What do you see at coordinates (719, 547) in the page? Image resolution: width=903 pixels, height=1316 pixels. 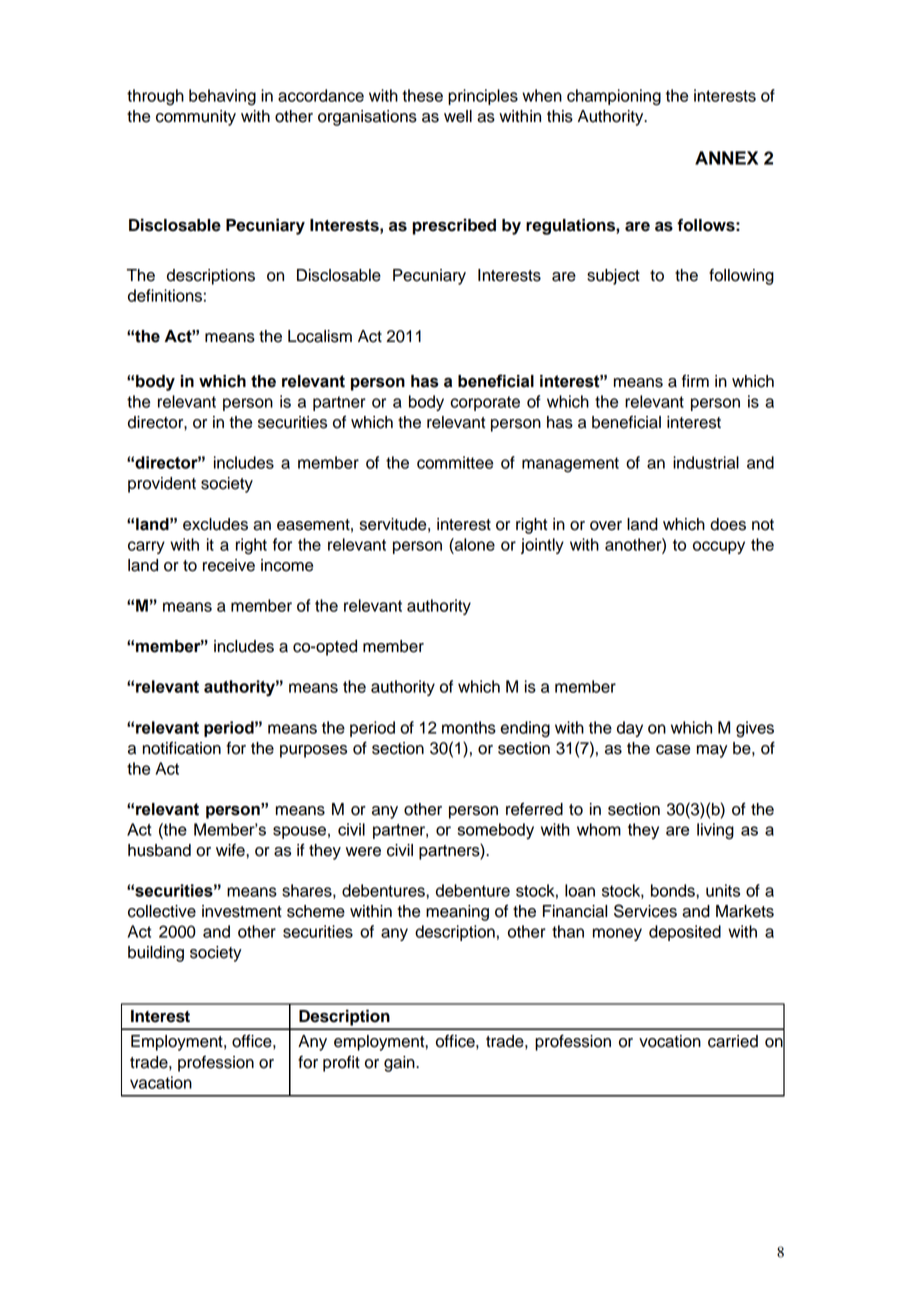 I see `occupy` at bounding box center [719, 547].
